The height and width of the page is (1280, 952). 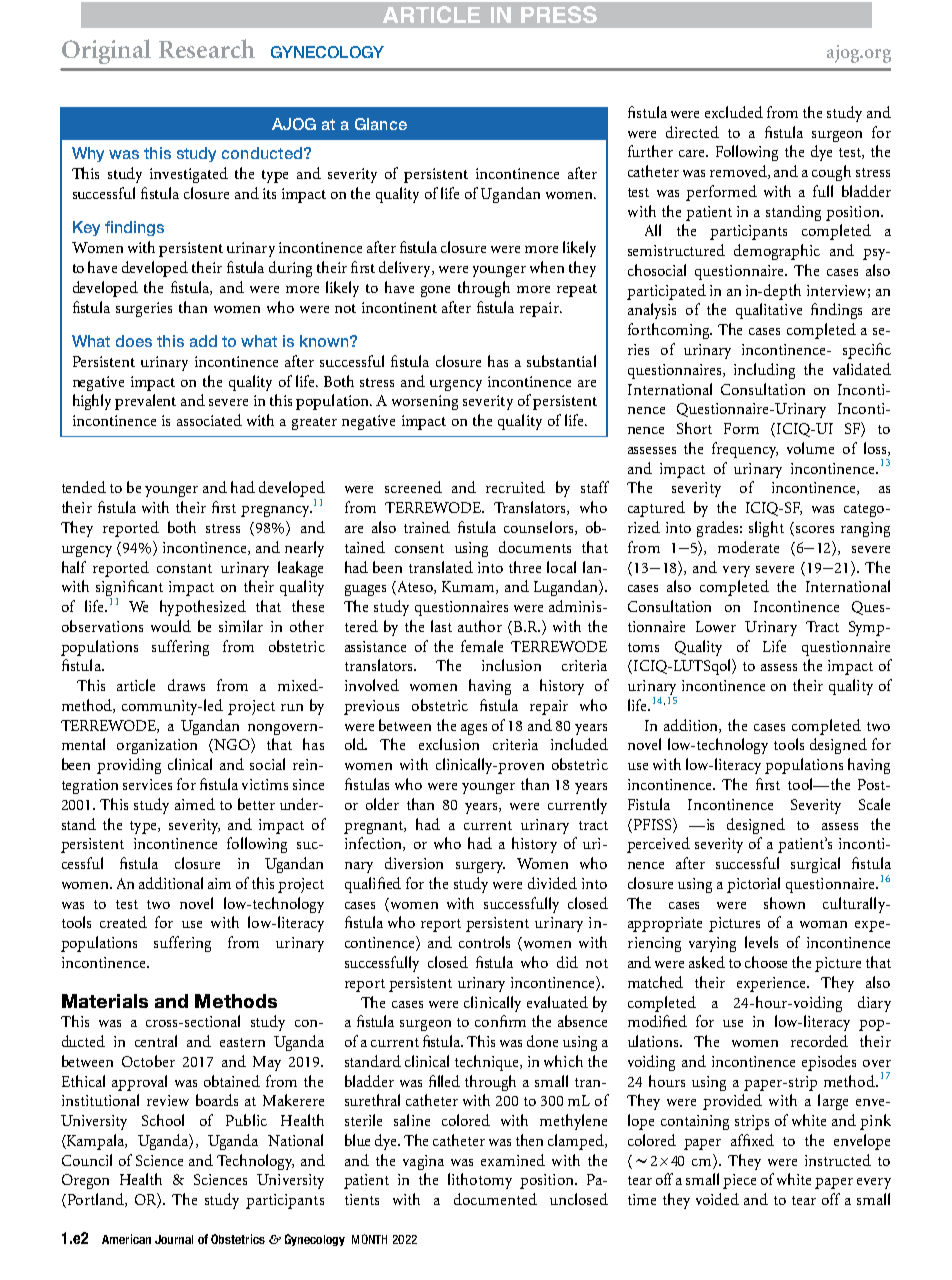 What do you see at coordinates (381, 124) in the page?
I see `Glance` at bounding box center [381, 124].
